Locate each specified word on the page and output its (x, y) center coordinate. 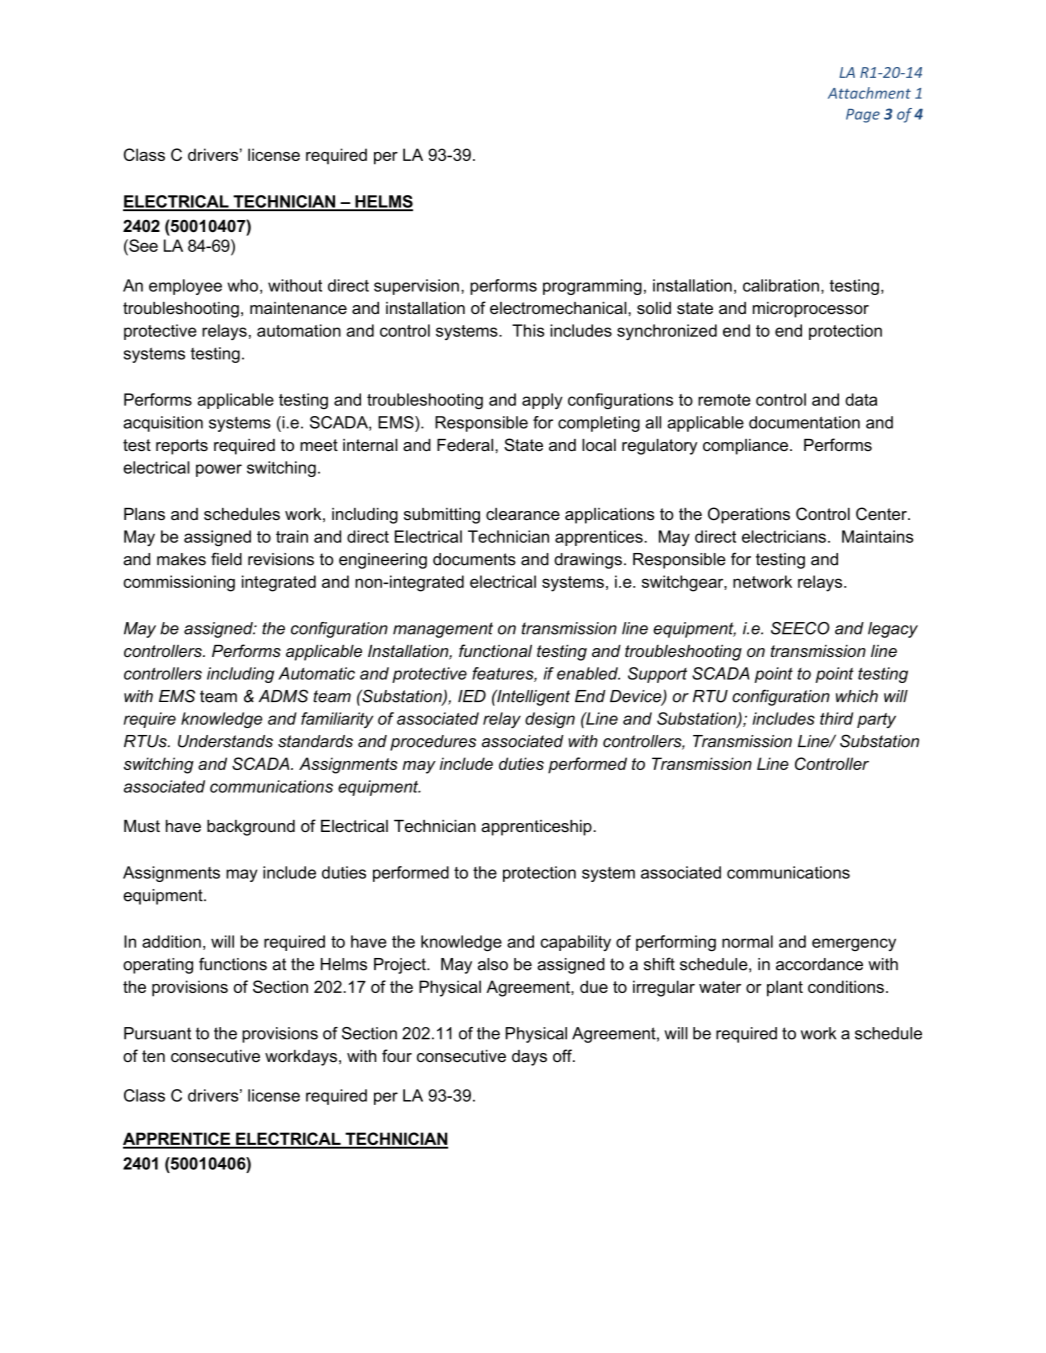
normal (747, 941)
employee (185, 287)
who (242, 285)
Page (863, 116)
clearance (523, 514)
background (251, 828)
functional (495, 650)
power (219, 470)
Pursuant (157, 1033)
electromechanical (559, 308)
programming (592, 287)
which (857, 696)
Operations (749, 515)
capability (576, 943)
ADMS (283, 696)
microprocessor (811, 310)
